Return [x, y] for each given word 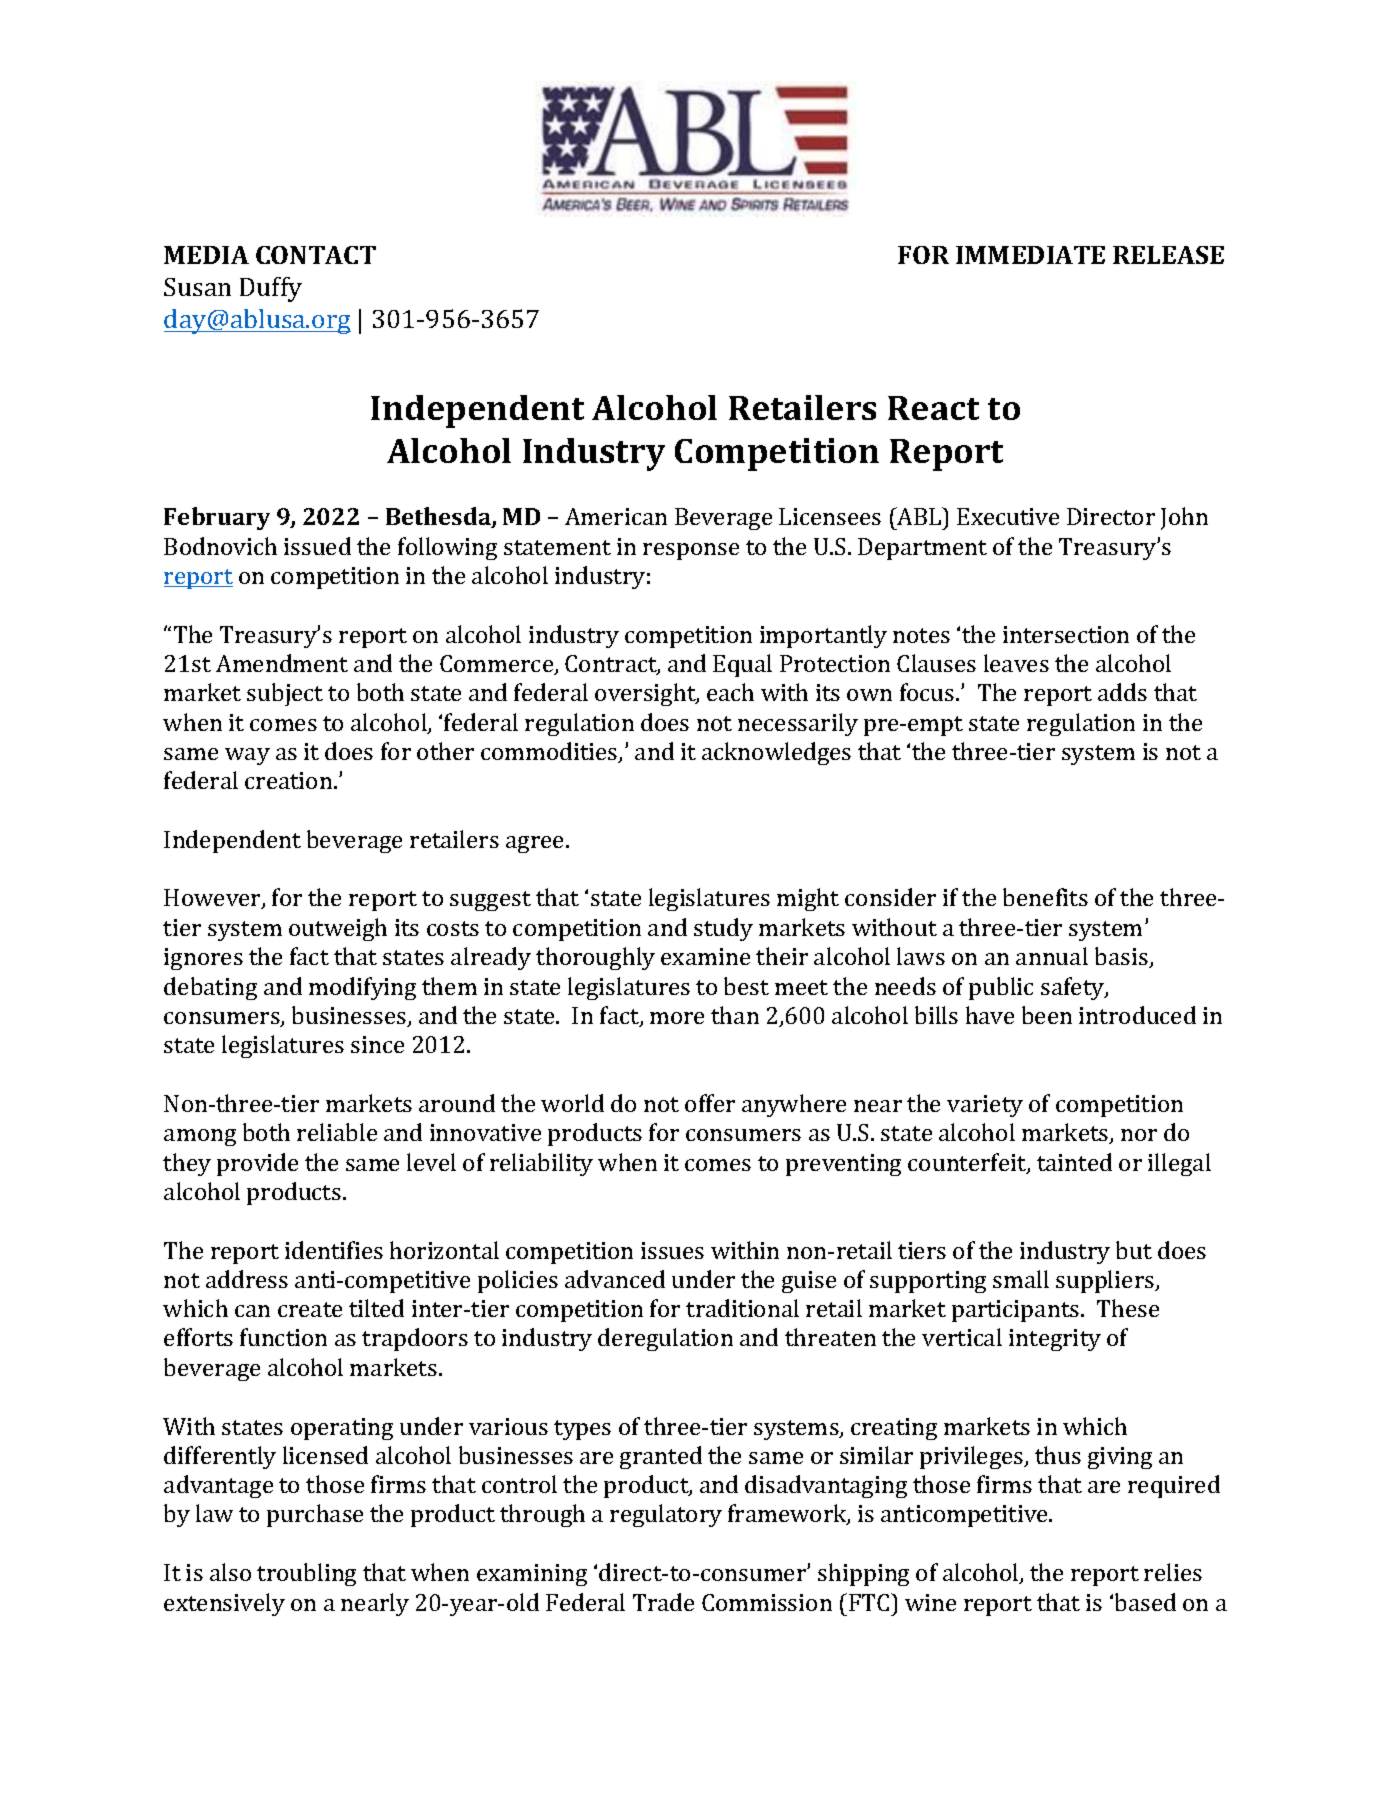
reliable [337, 1132]
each [730, 692]
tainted [1074, 1162]
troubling [306, 1574]
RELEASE [1168, 255]
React [933, 408]
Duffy [271, 289]
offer [710, 1103]
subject [285, 694]
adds [1122, 692]
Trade [663, 1602]
